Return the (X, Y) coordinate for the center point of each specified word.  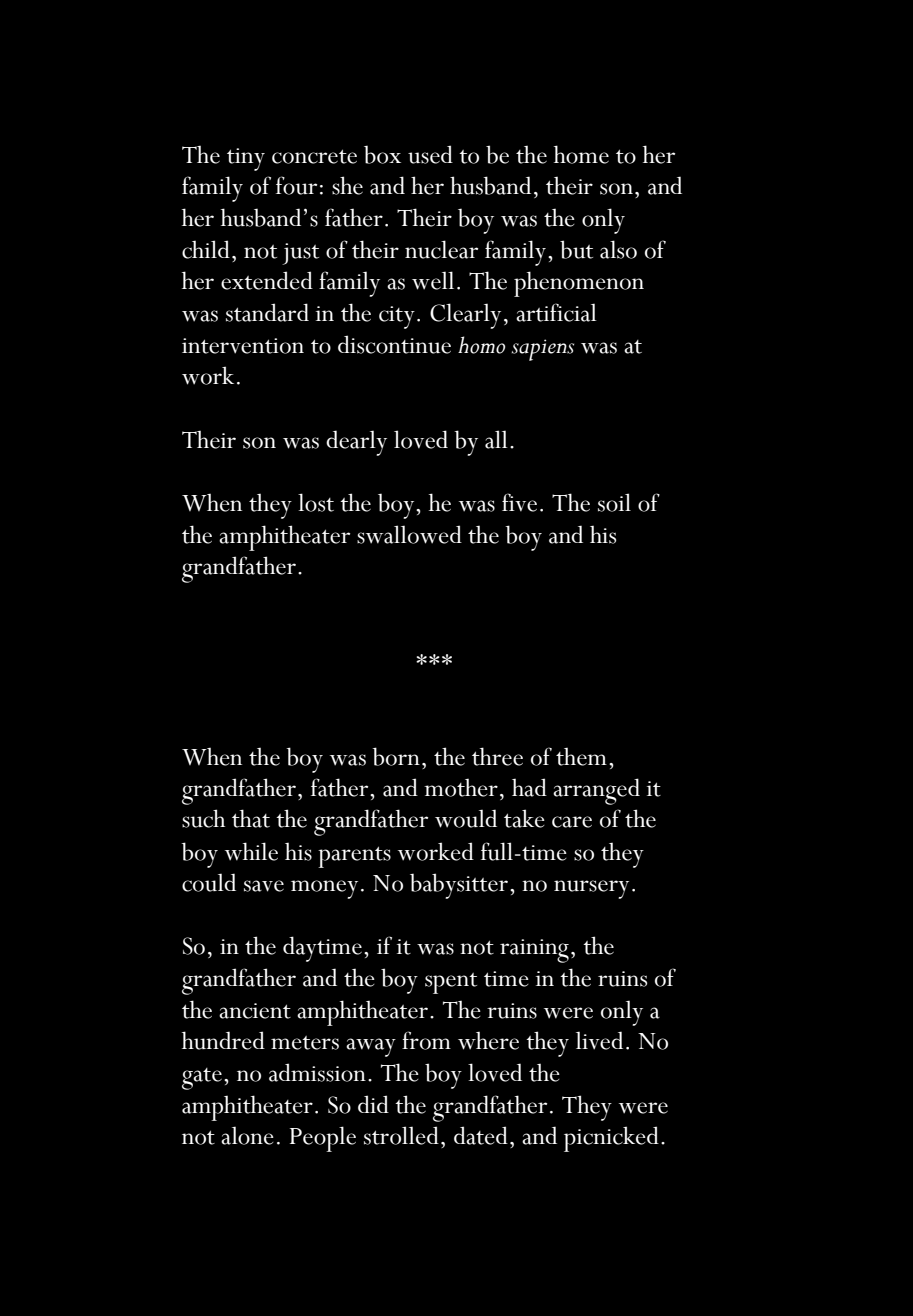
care (572, 822)
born (396, 756)
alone (247, 1135)
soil (614, 502)
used (430, 154)
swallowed (409, 534)
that (251, 818)
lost (316, 502)
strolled (401, 1135)
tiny (246, 159)
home (581, 154)
